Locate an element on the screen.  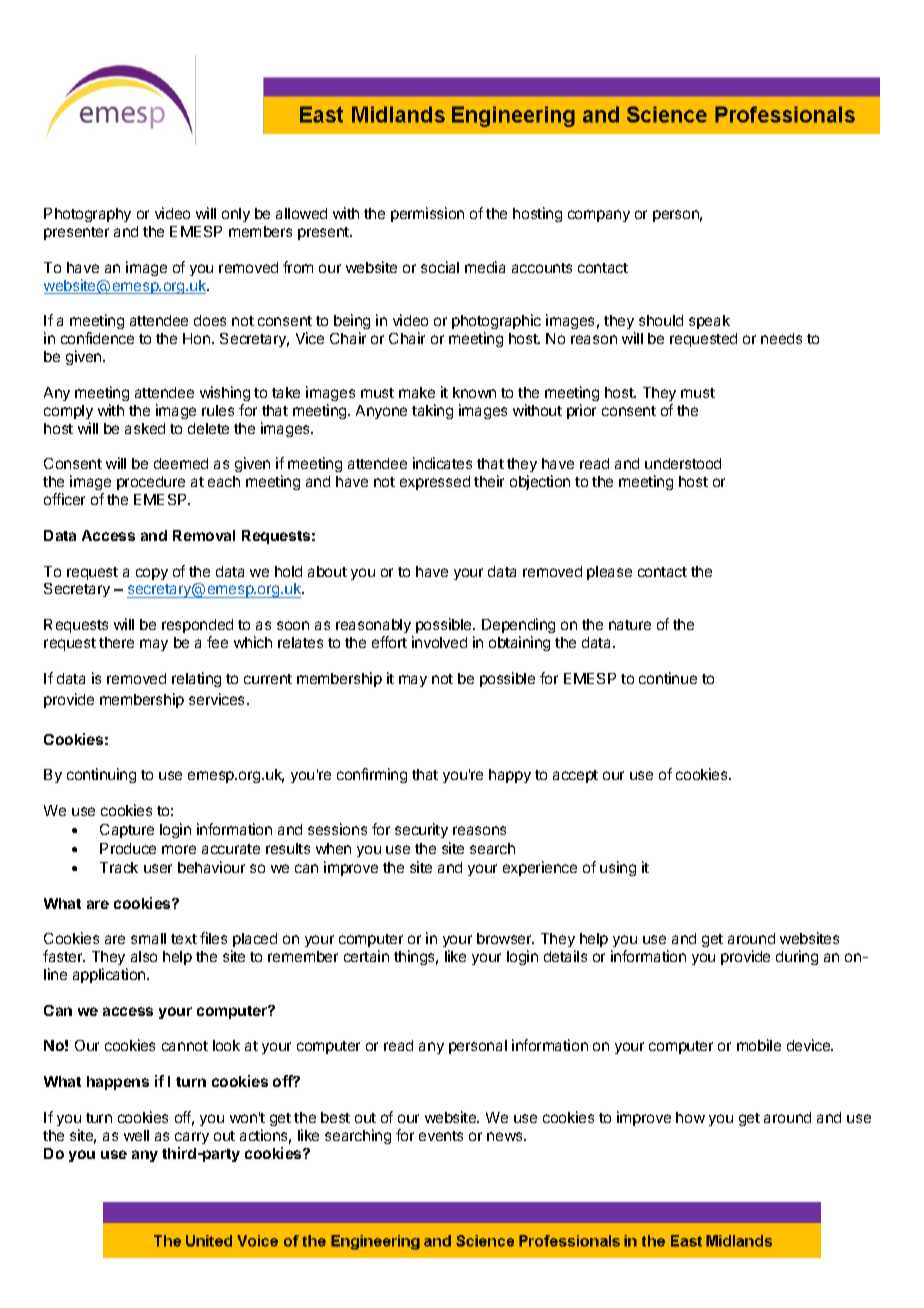
events is located at coordinates (441, 1136).
